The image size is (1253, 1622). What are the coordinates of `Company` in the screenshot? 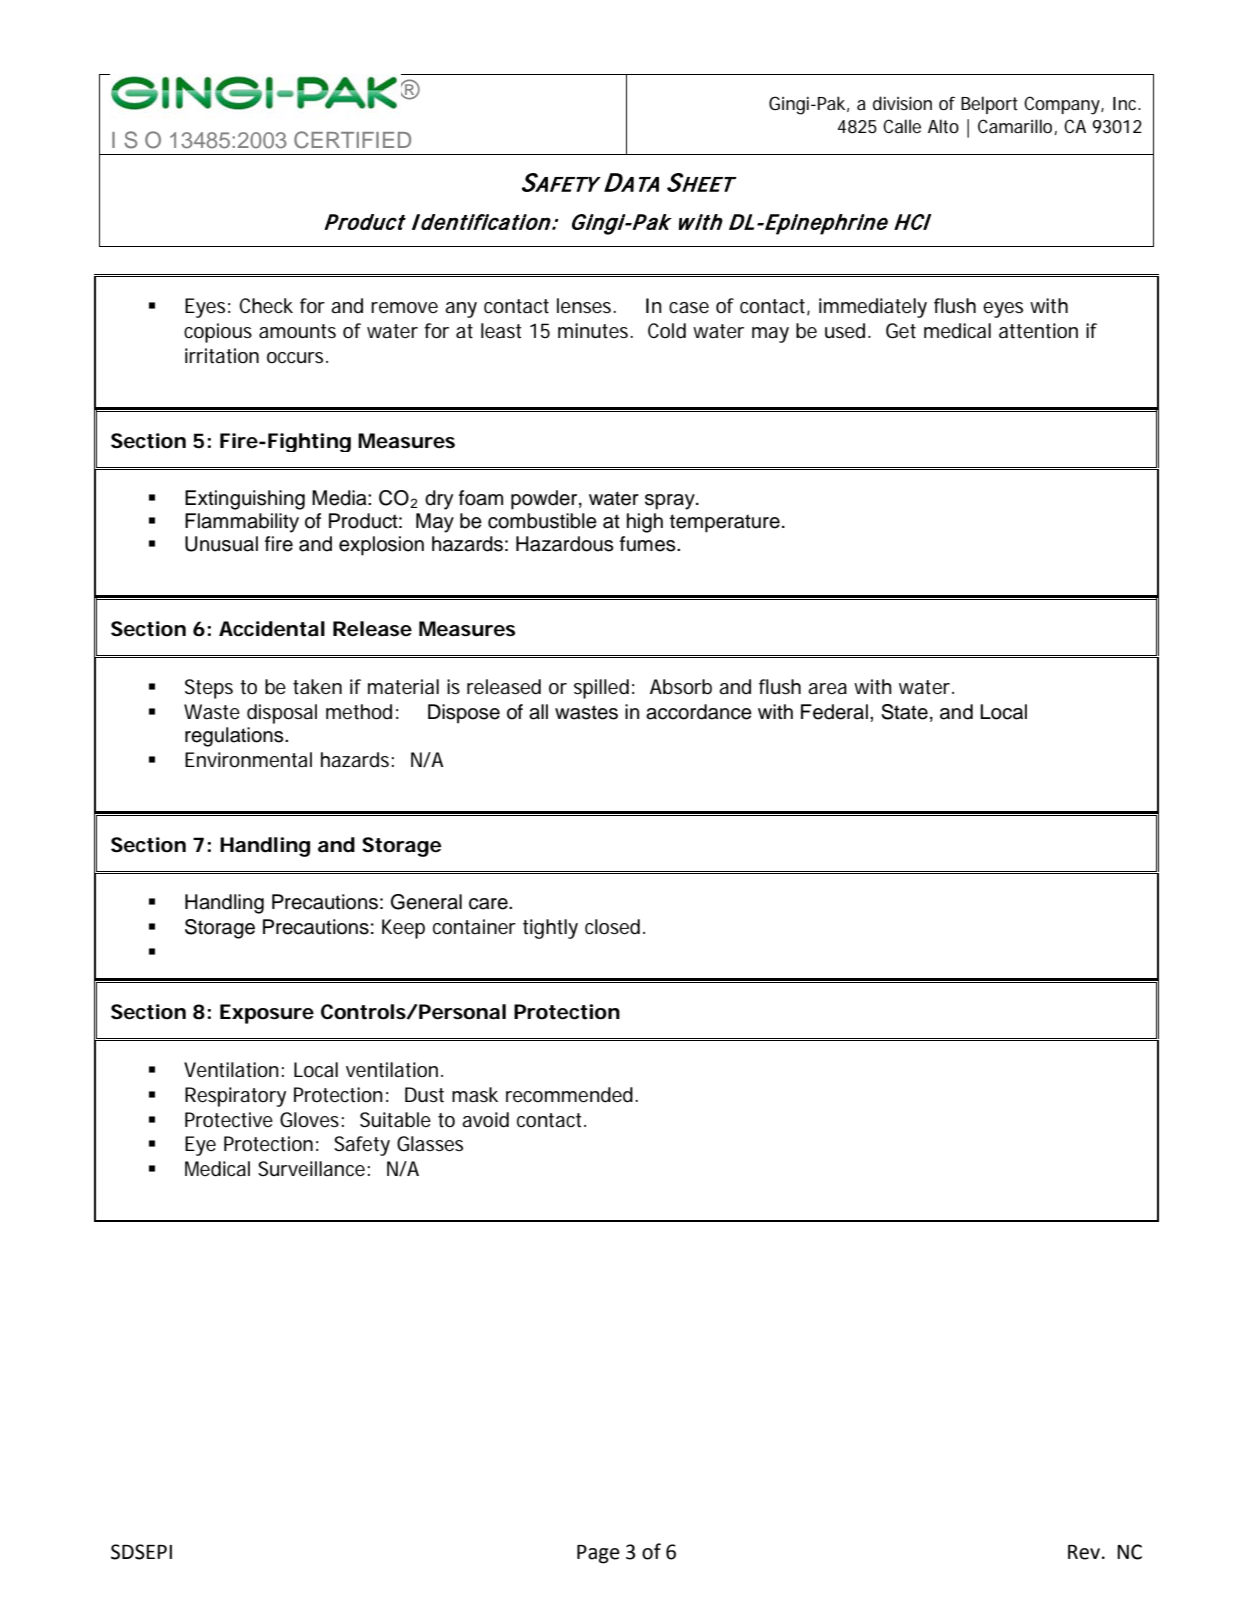 It's located at (1062, 105).
